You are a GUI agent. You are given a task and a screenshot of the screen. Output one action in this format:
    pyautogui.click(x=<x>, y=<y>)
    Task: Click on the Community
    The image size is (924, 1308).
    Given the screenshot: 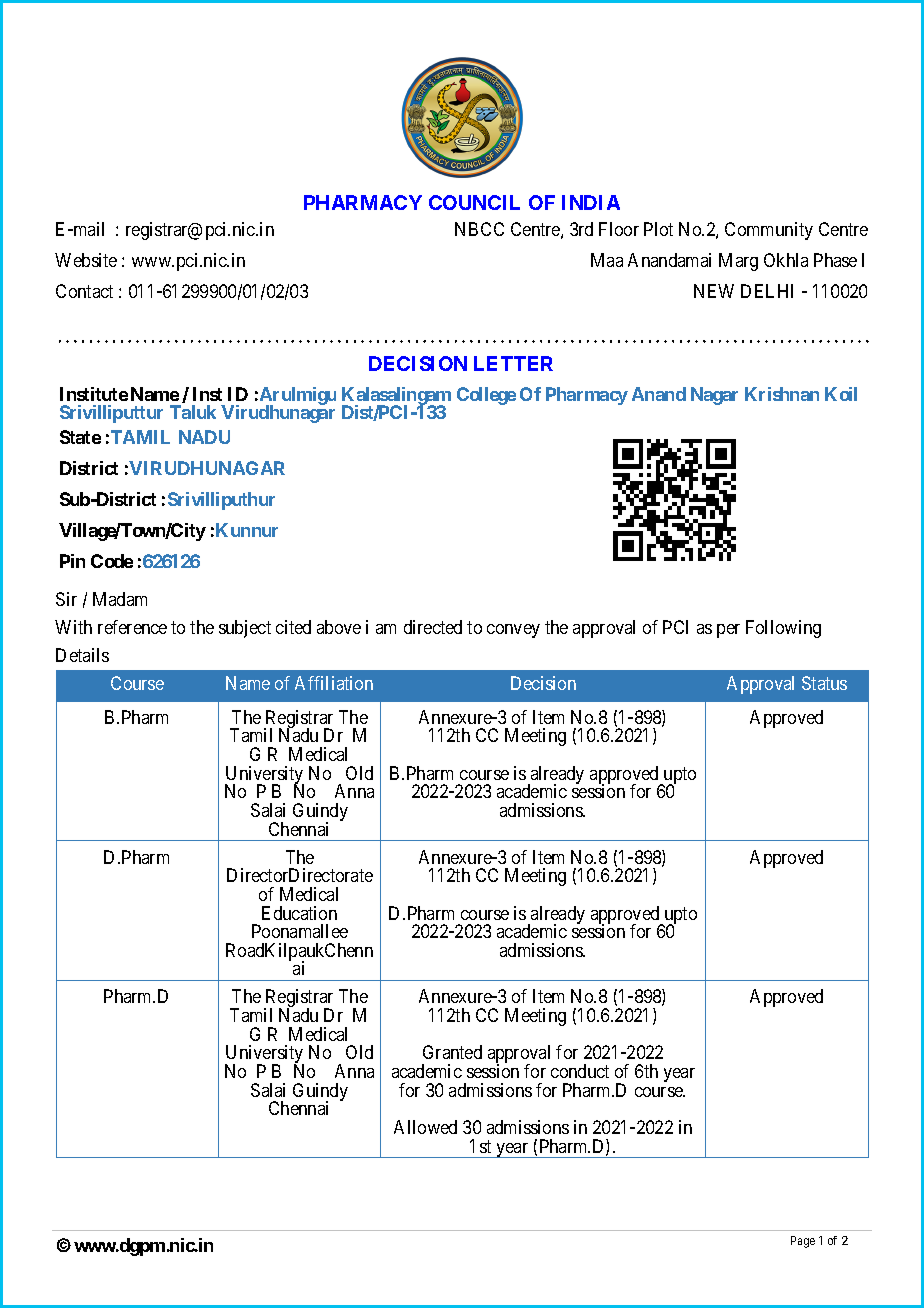 What is the action you would take?
    pyautogui.click(x=769, y=231)
